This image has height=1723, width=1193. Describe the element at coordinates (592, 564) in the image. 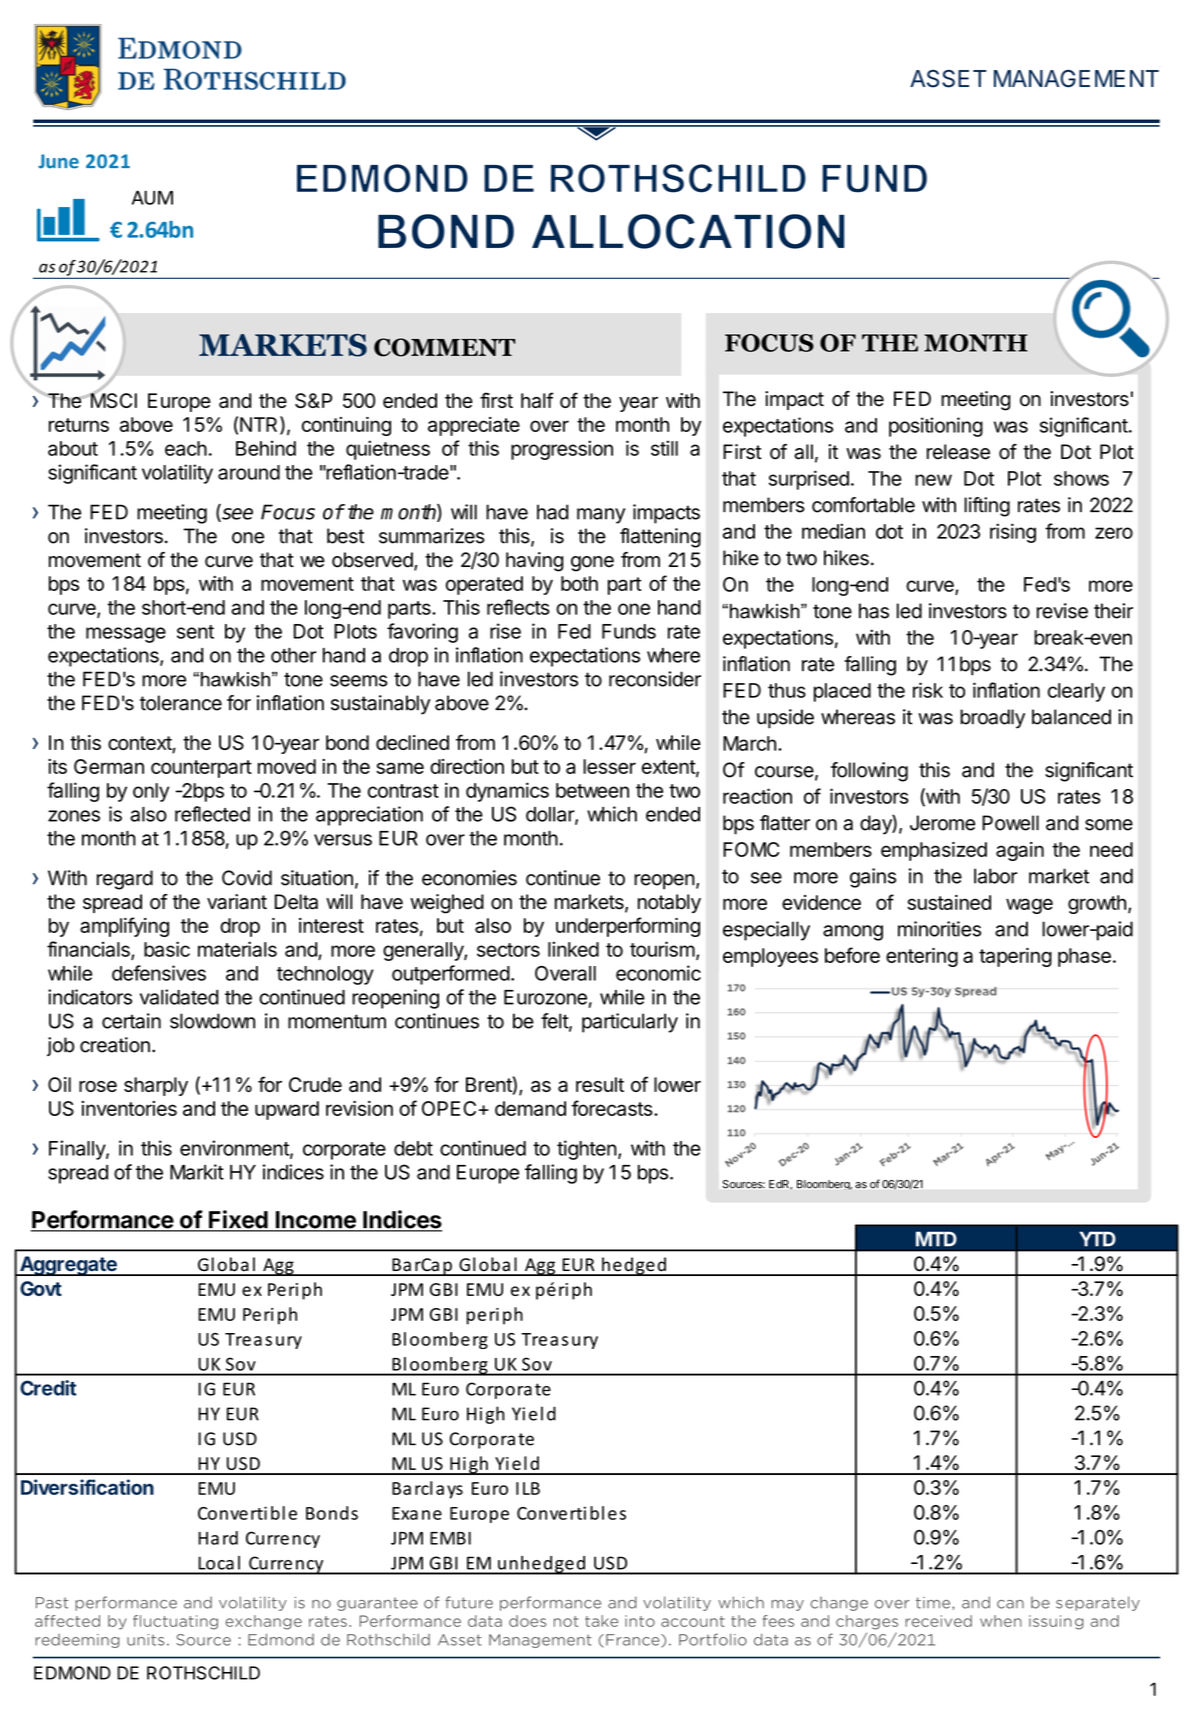

I see `gone` at that location.
